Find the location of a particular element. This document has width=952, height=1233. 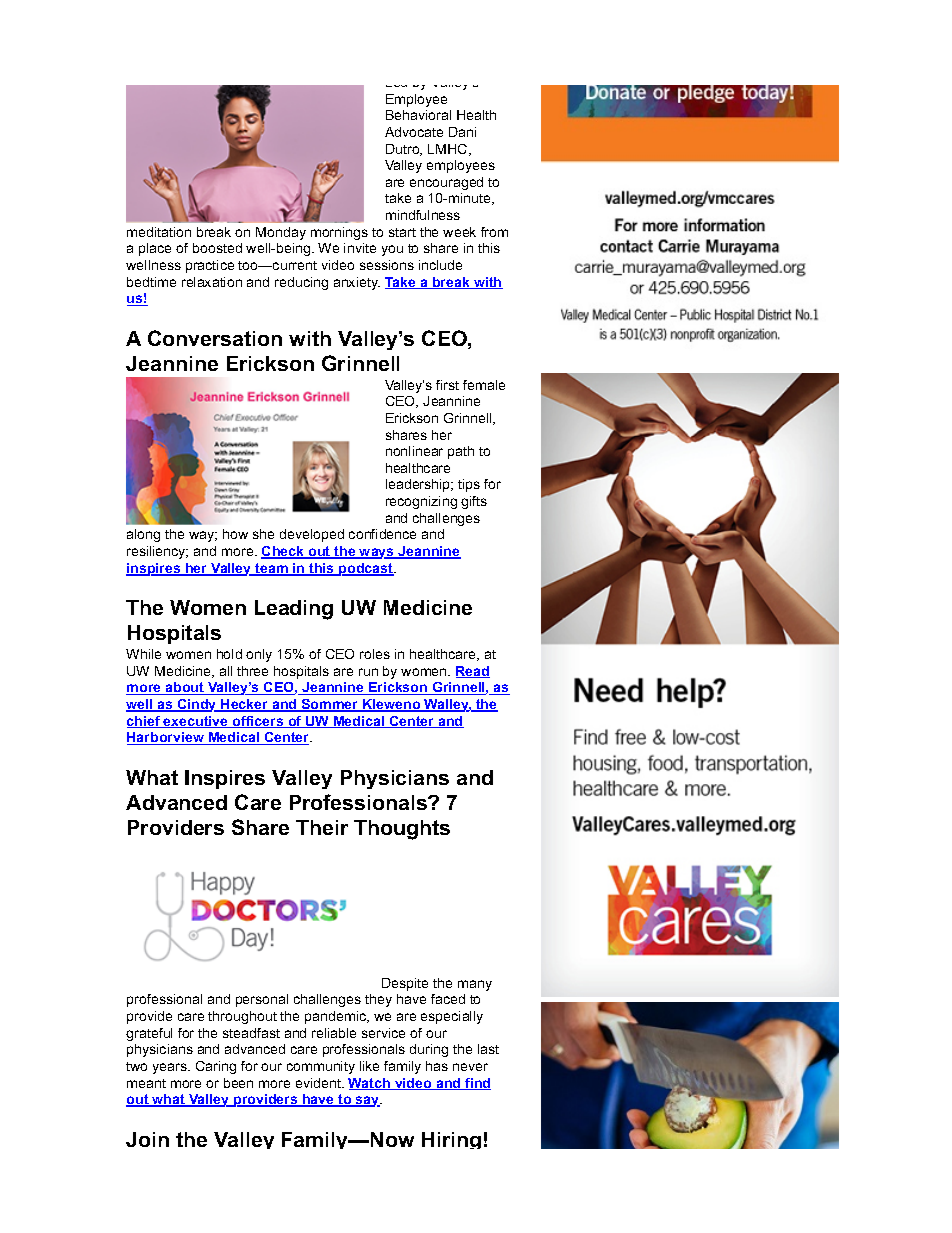

meditation is located at coordinates (159, 232).
